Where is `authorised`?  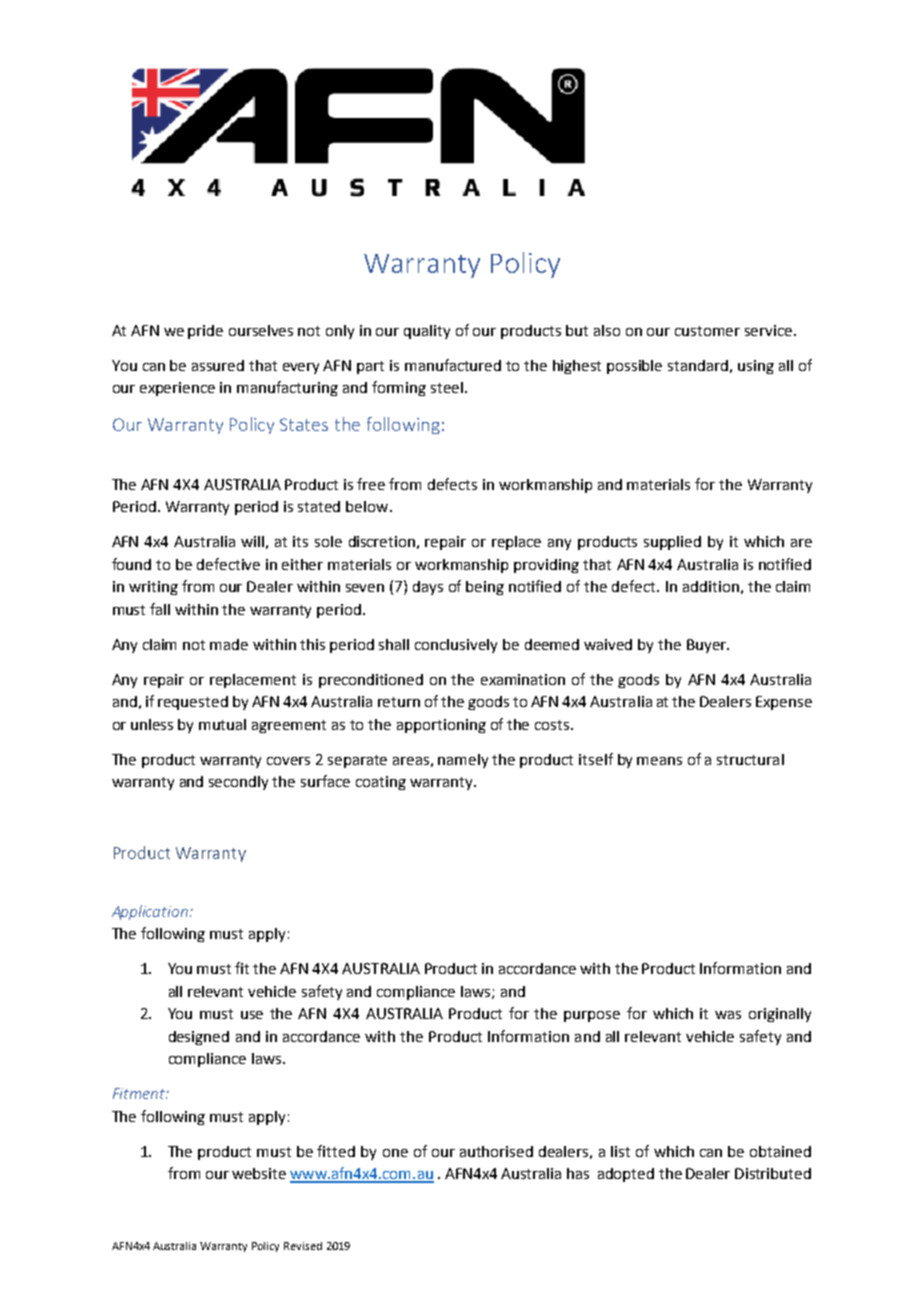 authorised is located at coordinates (496, 1151).
